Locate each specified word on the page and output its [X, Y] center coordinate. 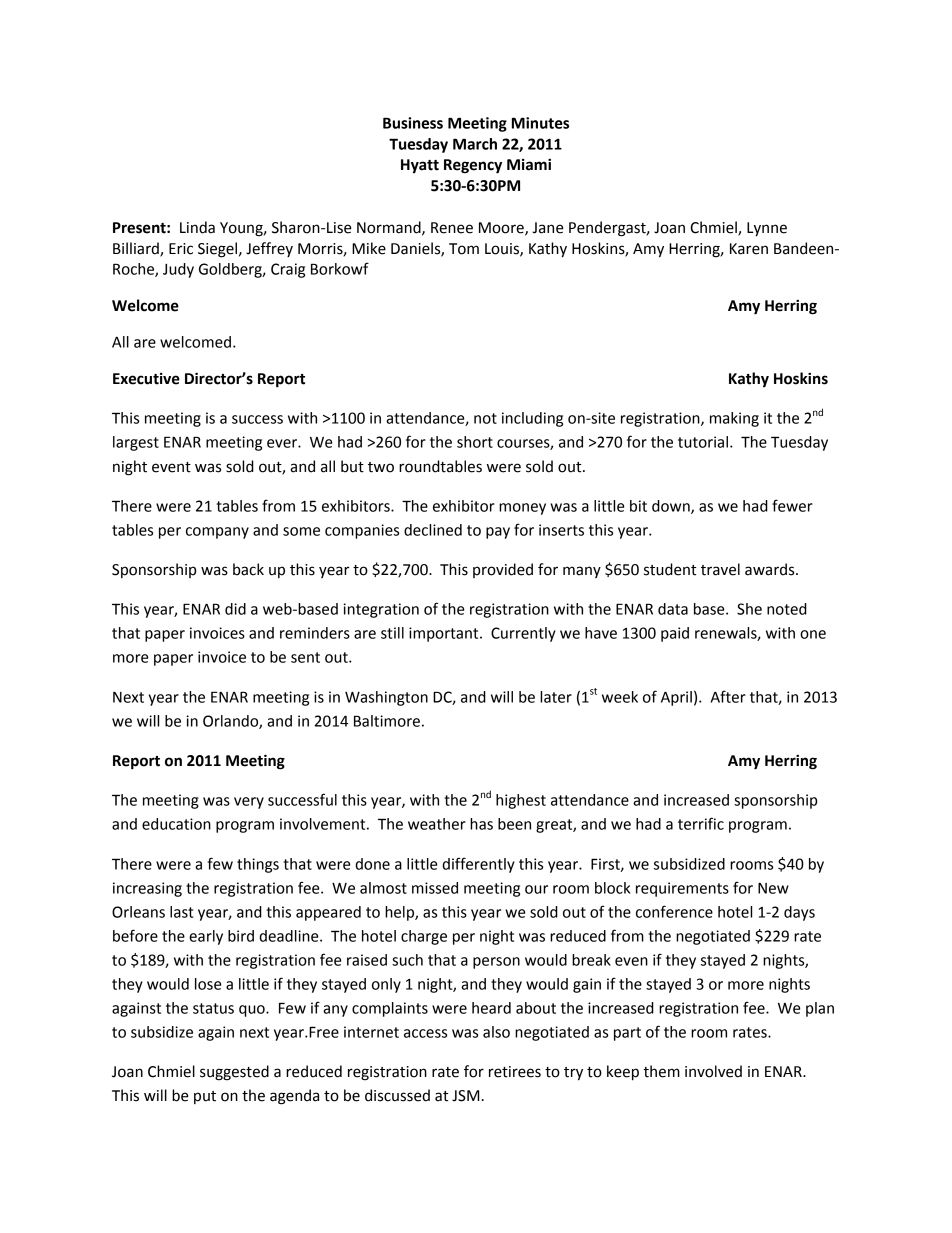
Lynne [767, 229]
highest [521, 801]
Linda [197, 227]
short [475, 442]
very [249, 803]
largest [136, 443]
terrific [701, 823]
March [475, 144]
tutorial [703, 442]
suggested [234, 1073]
